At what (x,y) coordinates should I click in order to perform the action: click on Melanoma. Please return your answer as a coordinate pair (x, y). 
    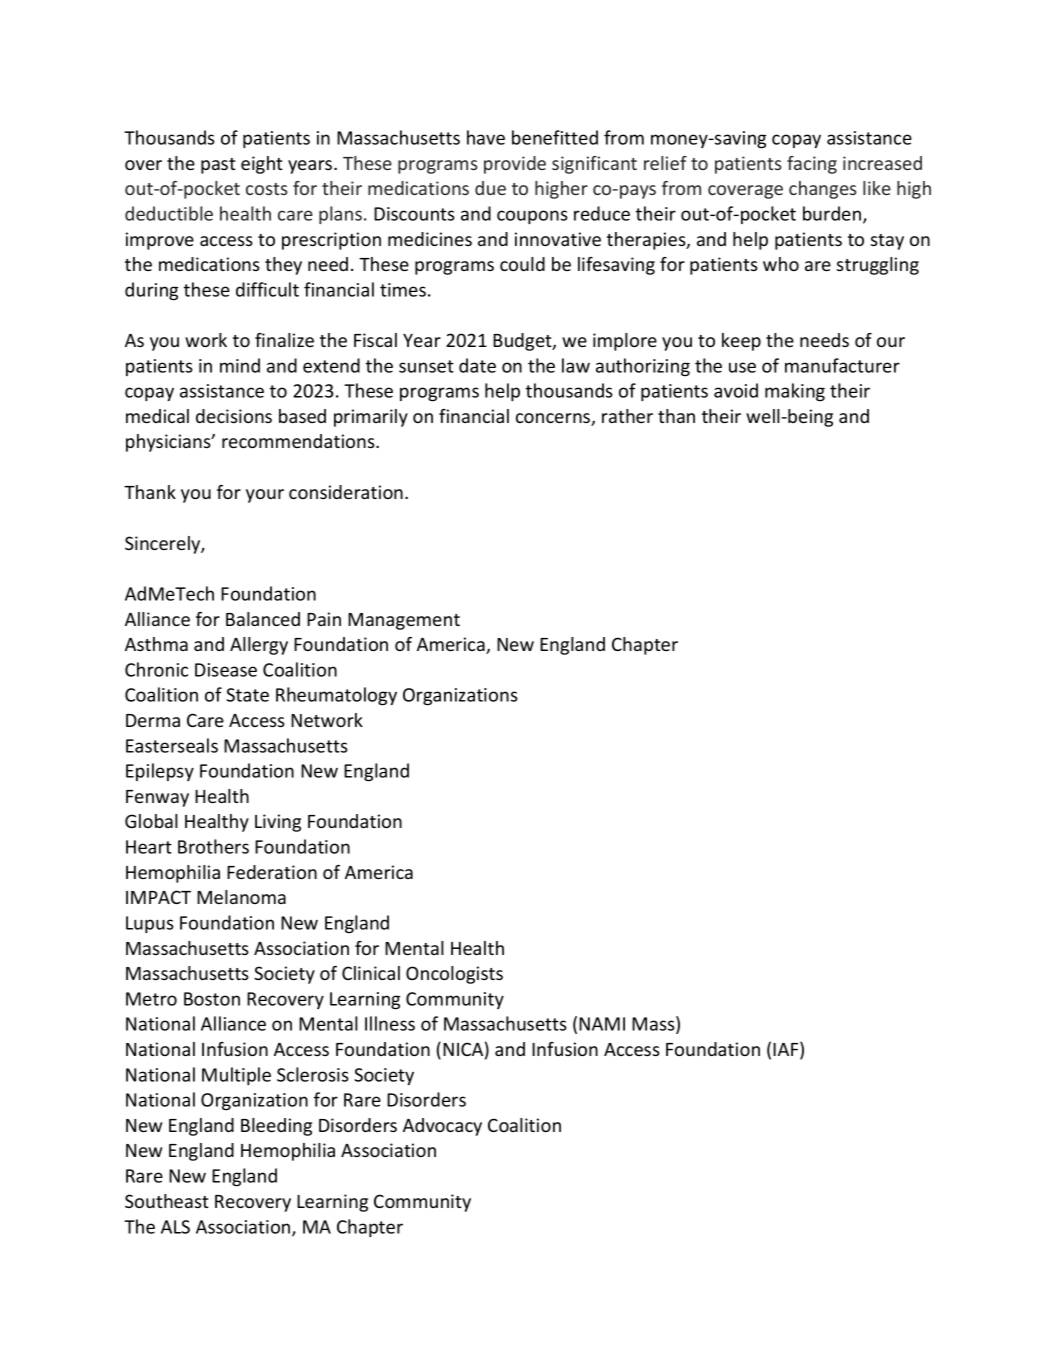
    Looking at the image, I should click on (241, 897).
